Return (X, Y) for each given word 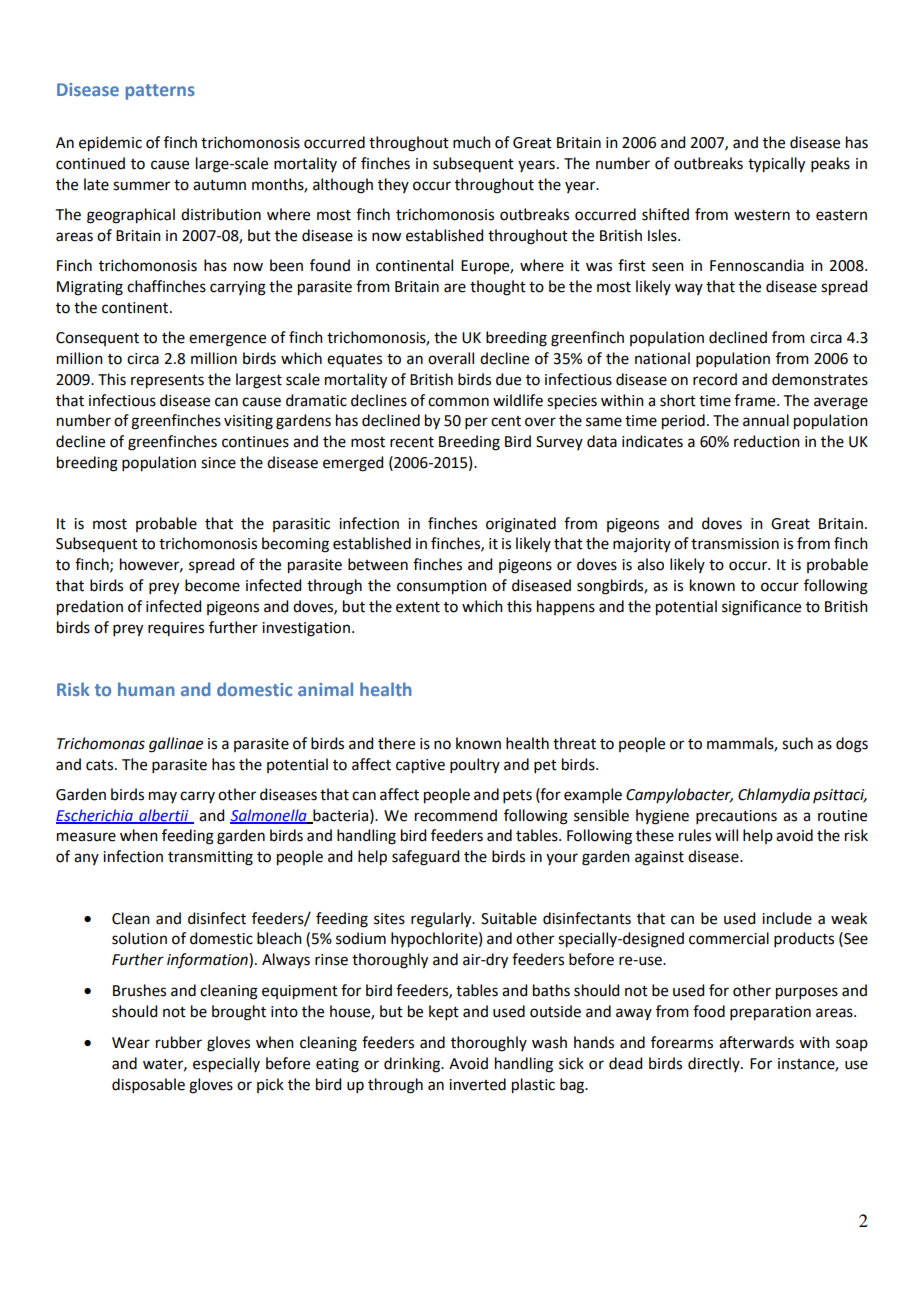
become (212, 585)
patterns (160, 92)
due (508, 379)
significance (761, 608)
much (472, 142)
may (163, 797)
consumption (442, 587)
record (715, 379)
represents (167, 382)
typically (776, 165)
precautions (736, 817)
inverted (477, 1084)
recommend (456, 815)
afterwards (756, 1042)
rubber (179, 1042)
